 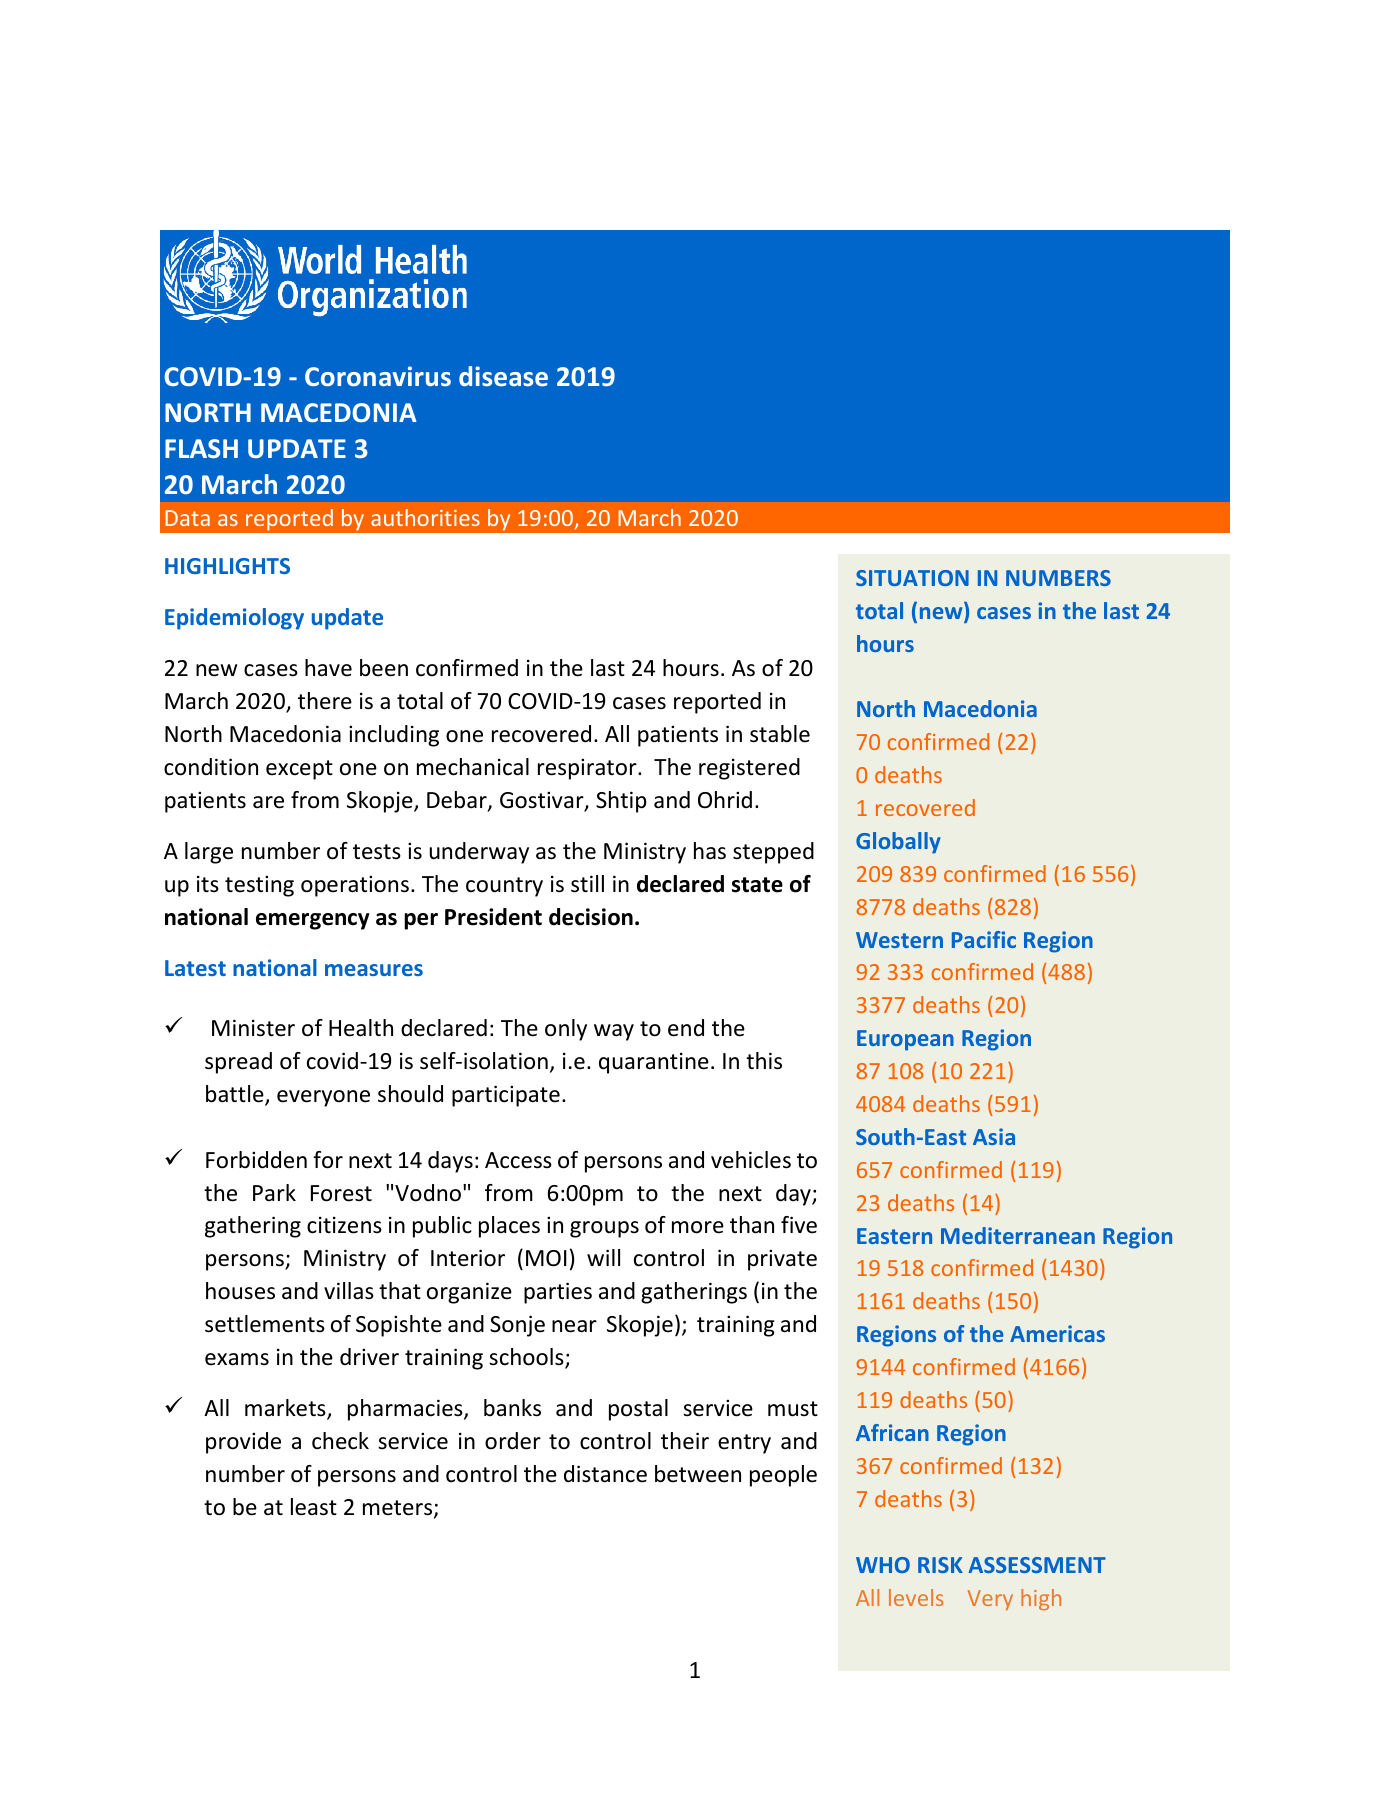 What do you see at coordinates (604, 1229) in the screenshot?
I see `groups` at bounding box center [604, 1229].
